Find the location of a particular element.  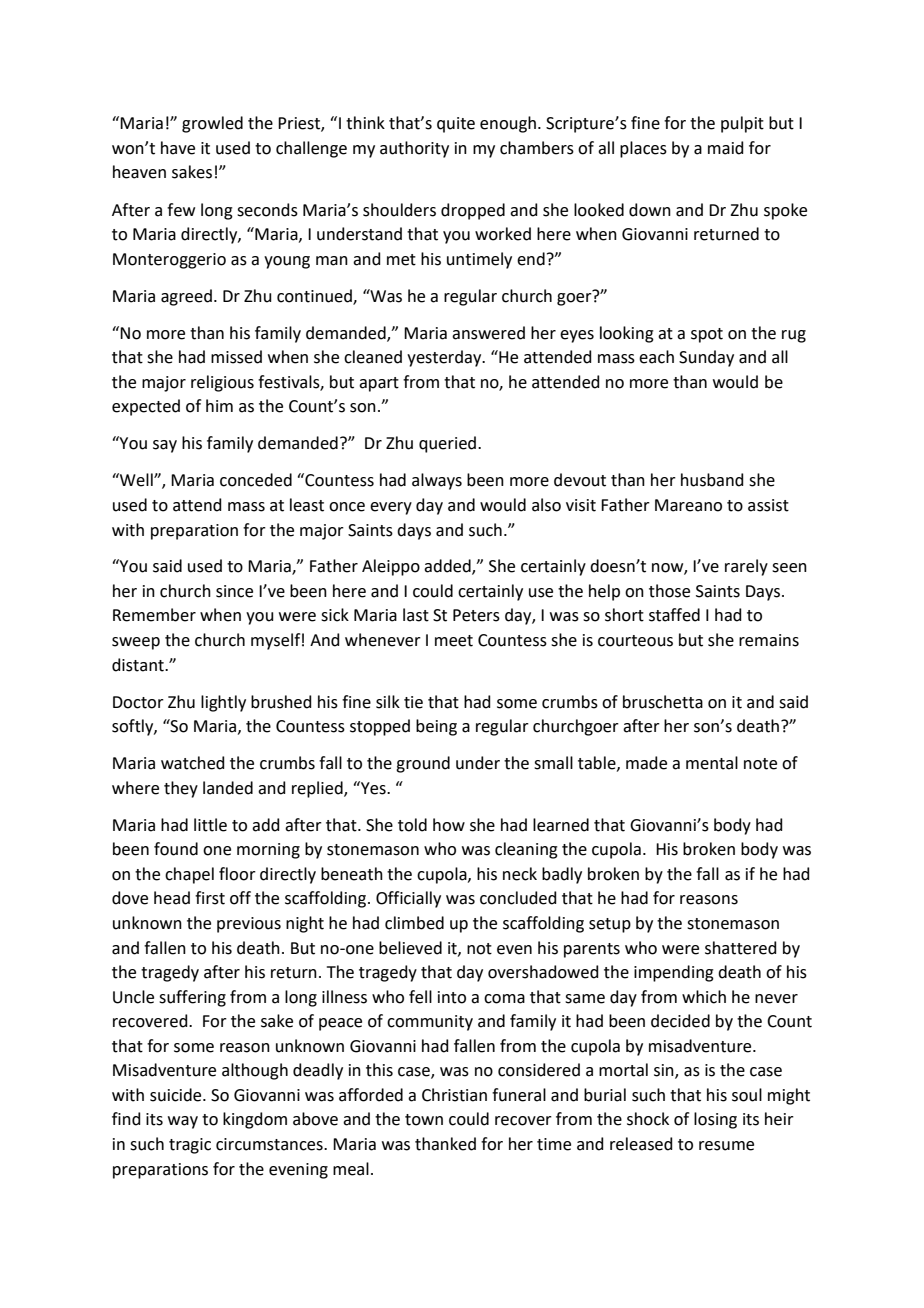

first is located at coordinates (210, 898).
